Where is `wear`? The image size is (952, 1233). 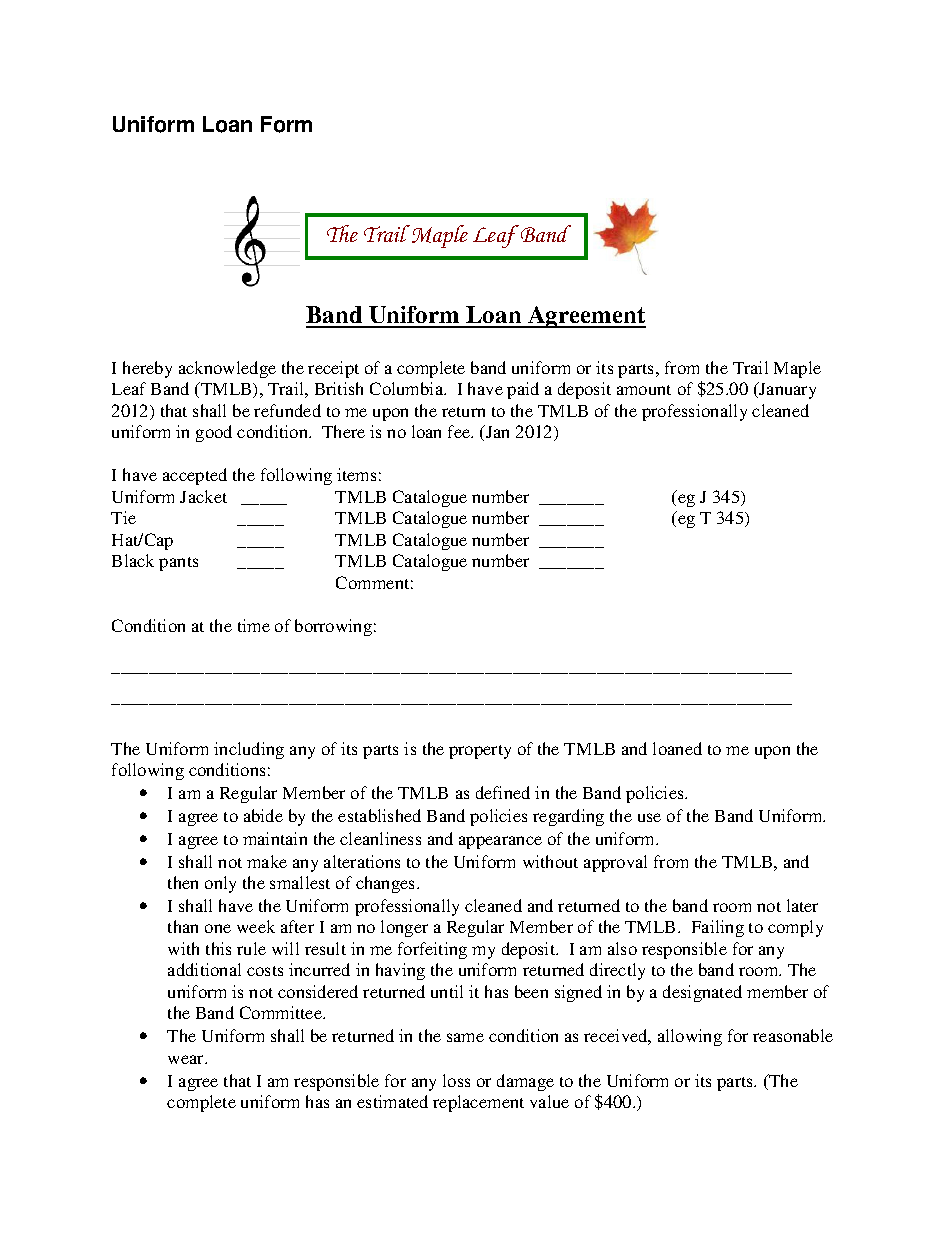 wear is located at coordinates (187, 1059).
